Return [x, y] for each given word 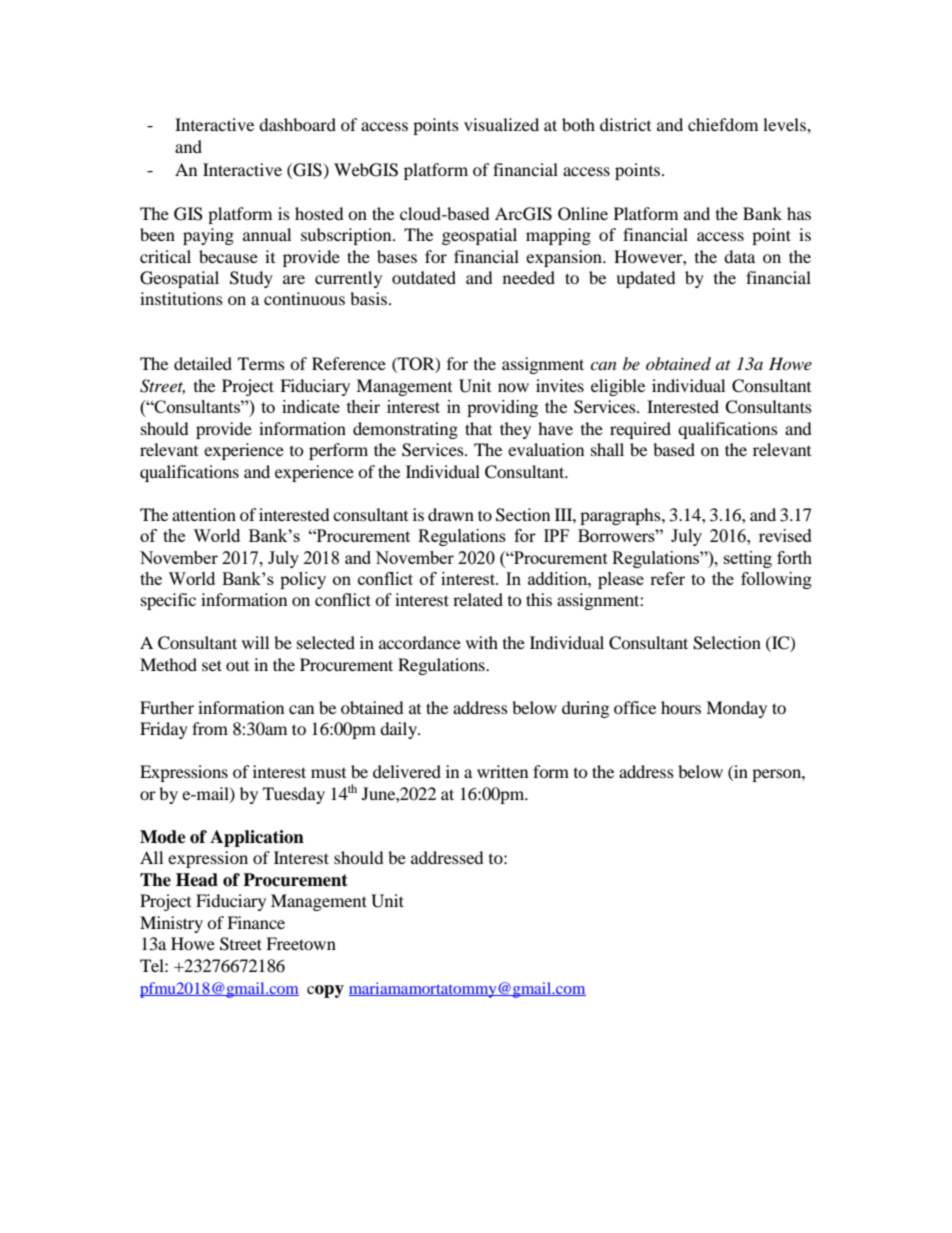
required [640, 430]
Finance [256, 922]
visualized [501, 124]
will [255, 642]
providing [502, 408]
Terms [261, 363]
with [482, 642]
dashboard [297, 124]
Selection [727, 643]
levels [785, 124]
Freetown [301, 943]
